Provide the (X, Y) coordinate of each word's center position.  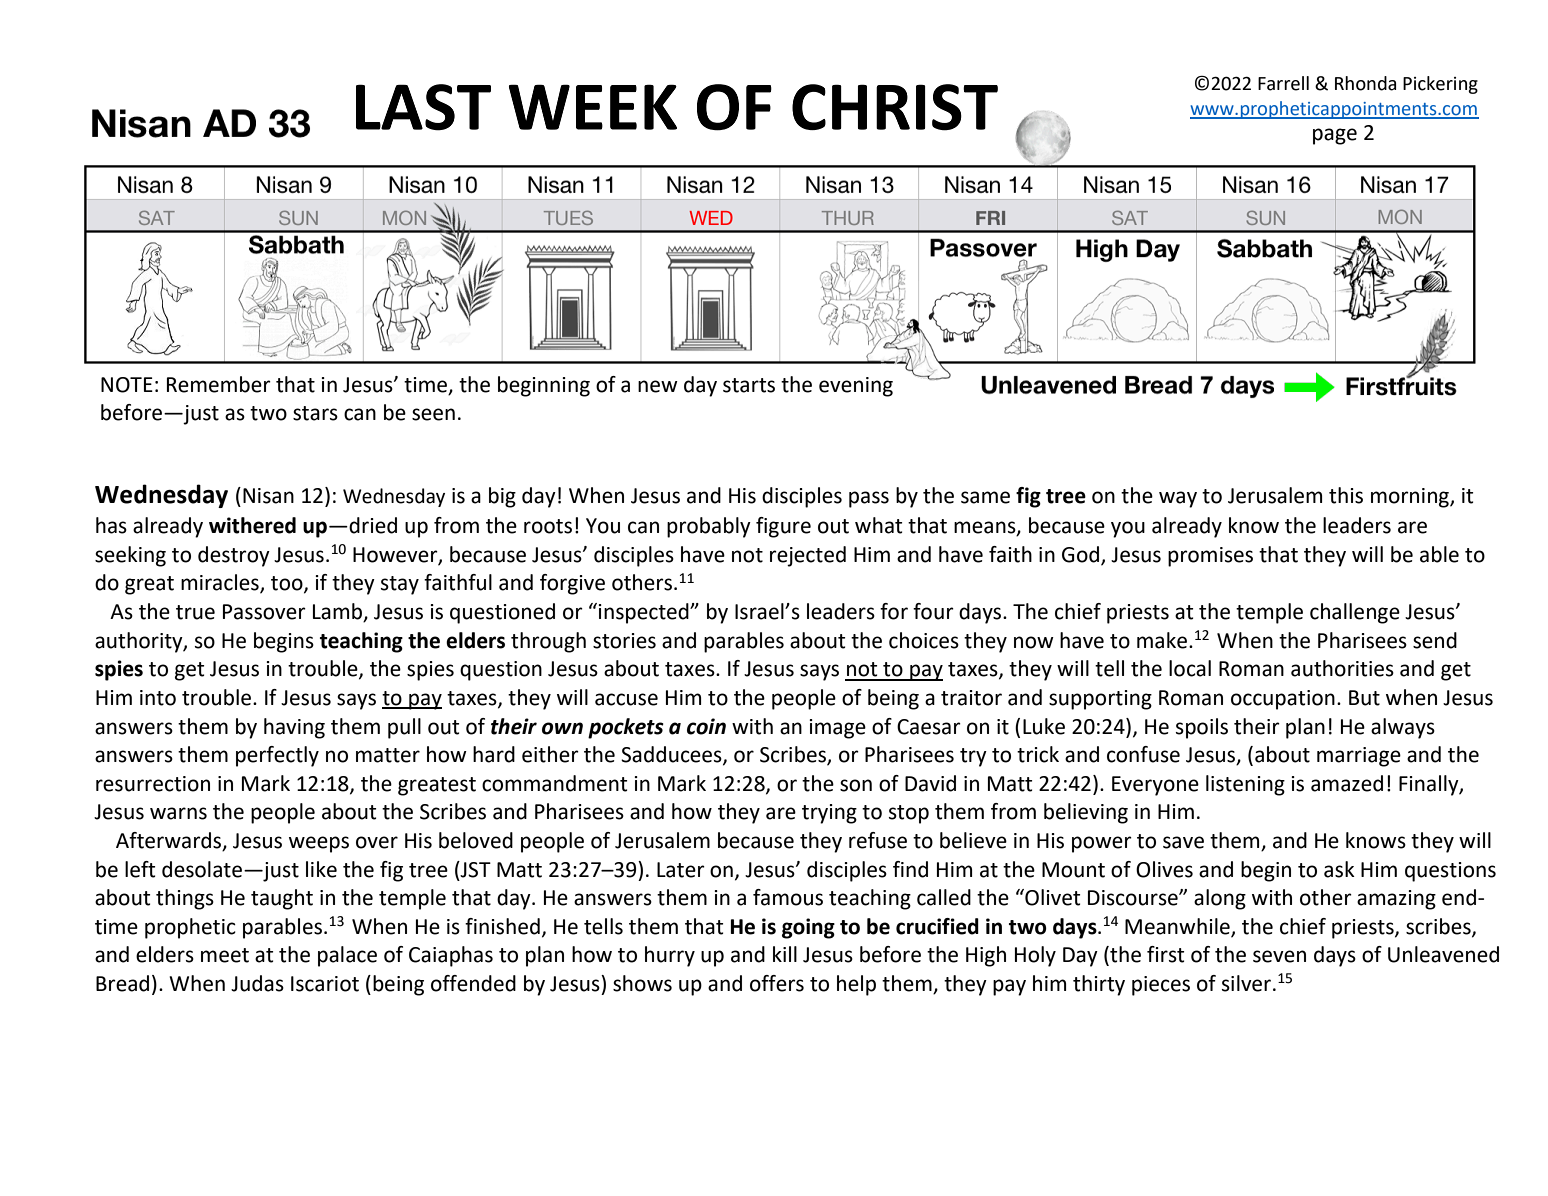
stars (315, 413)
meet (225, 955)
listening (1245, 785)
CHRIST (895, 107)
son (856, 785)
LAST (423, 107)
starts (749, 385)
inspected (644, 613)
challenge (1355, 613)
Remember (219, 384)
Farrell (1283, 83)
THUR (848, 218)
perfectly (277, 756)
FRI (990, 218)
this (1346, 495)
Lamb (339, 612)
